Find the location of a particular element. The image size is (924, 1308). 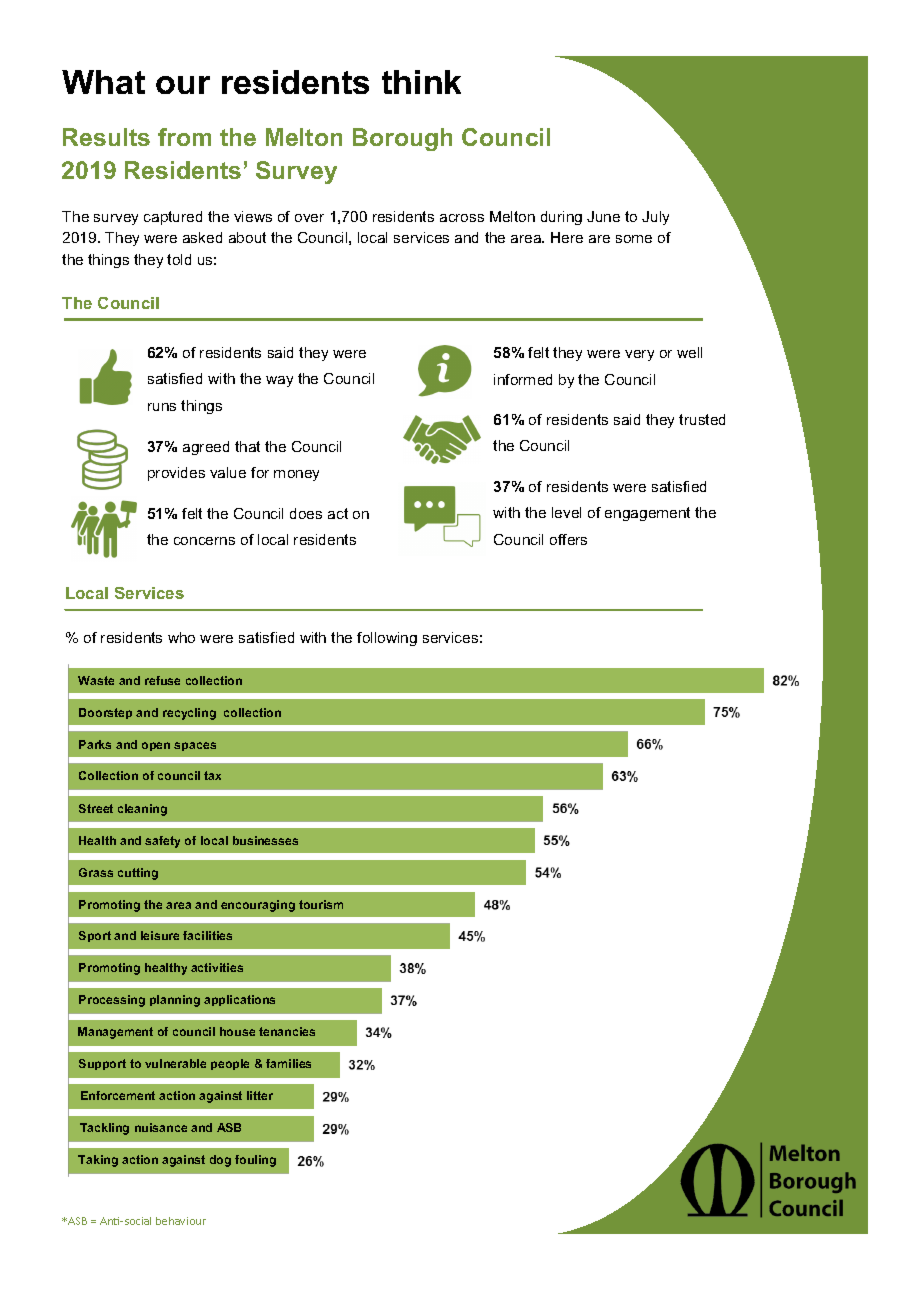

offers is located at coordinates (568, 539).
